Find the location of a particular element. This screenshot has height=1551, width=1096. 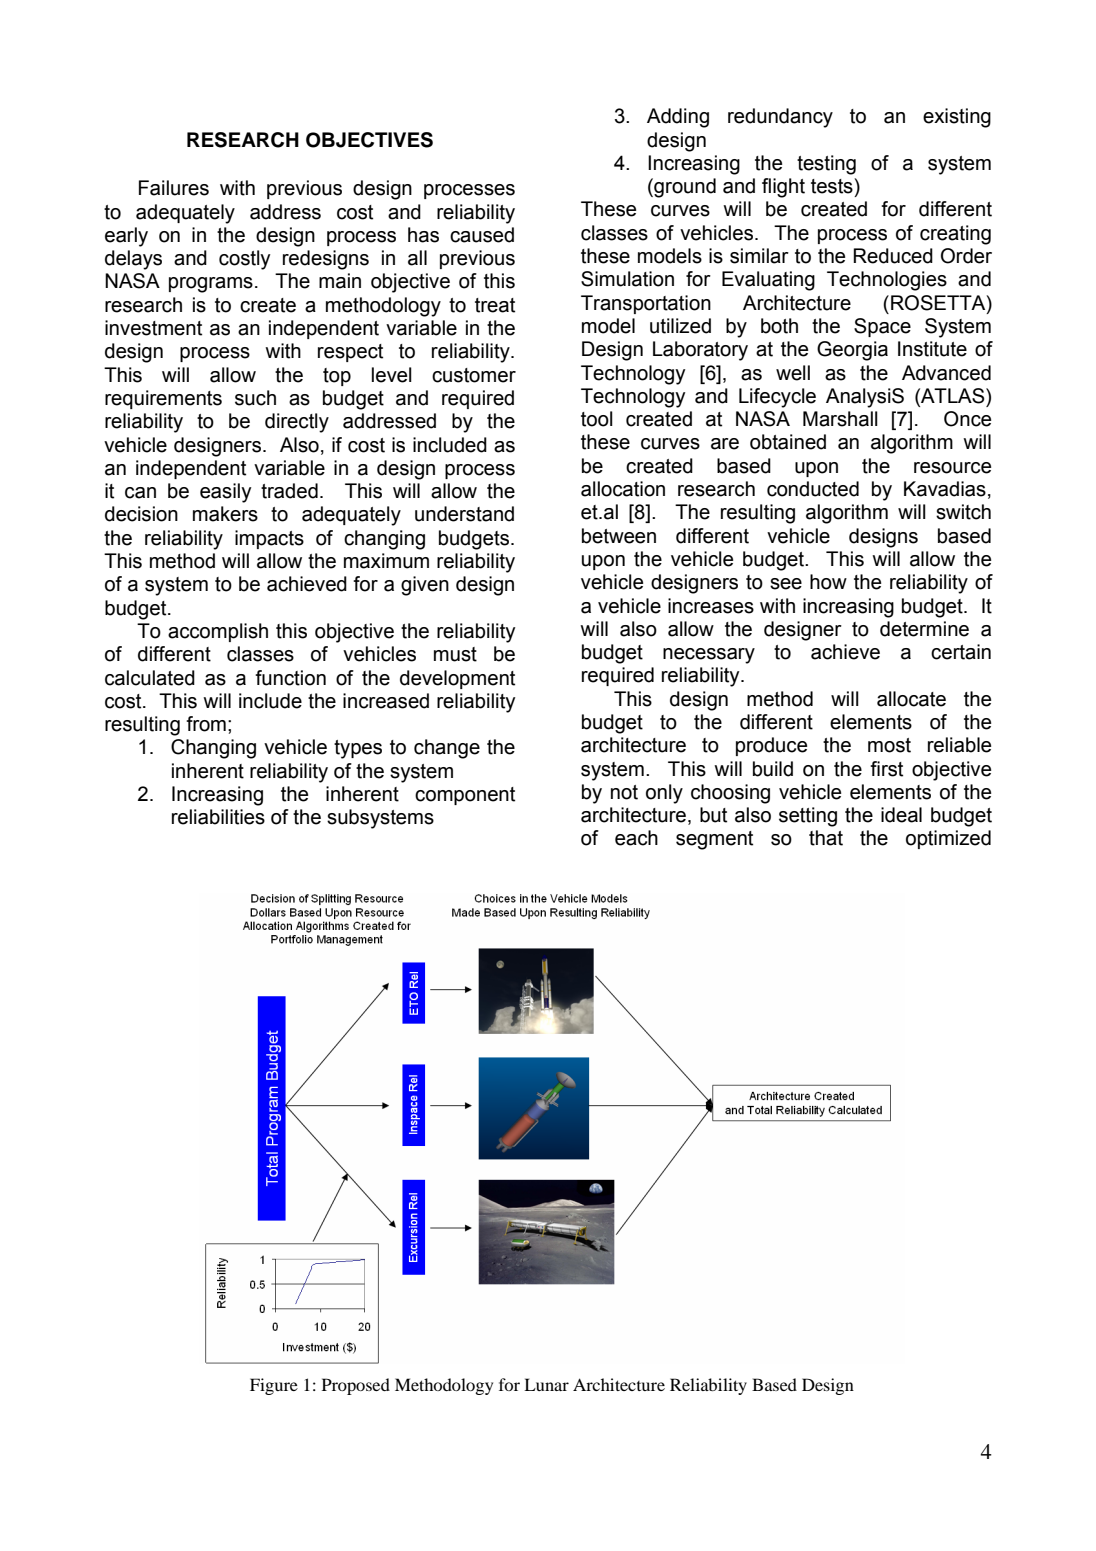

each is located at coordinates (636, 838).
